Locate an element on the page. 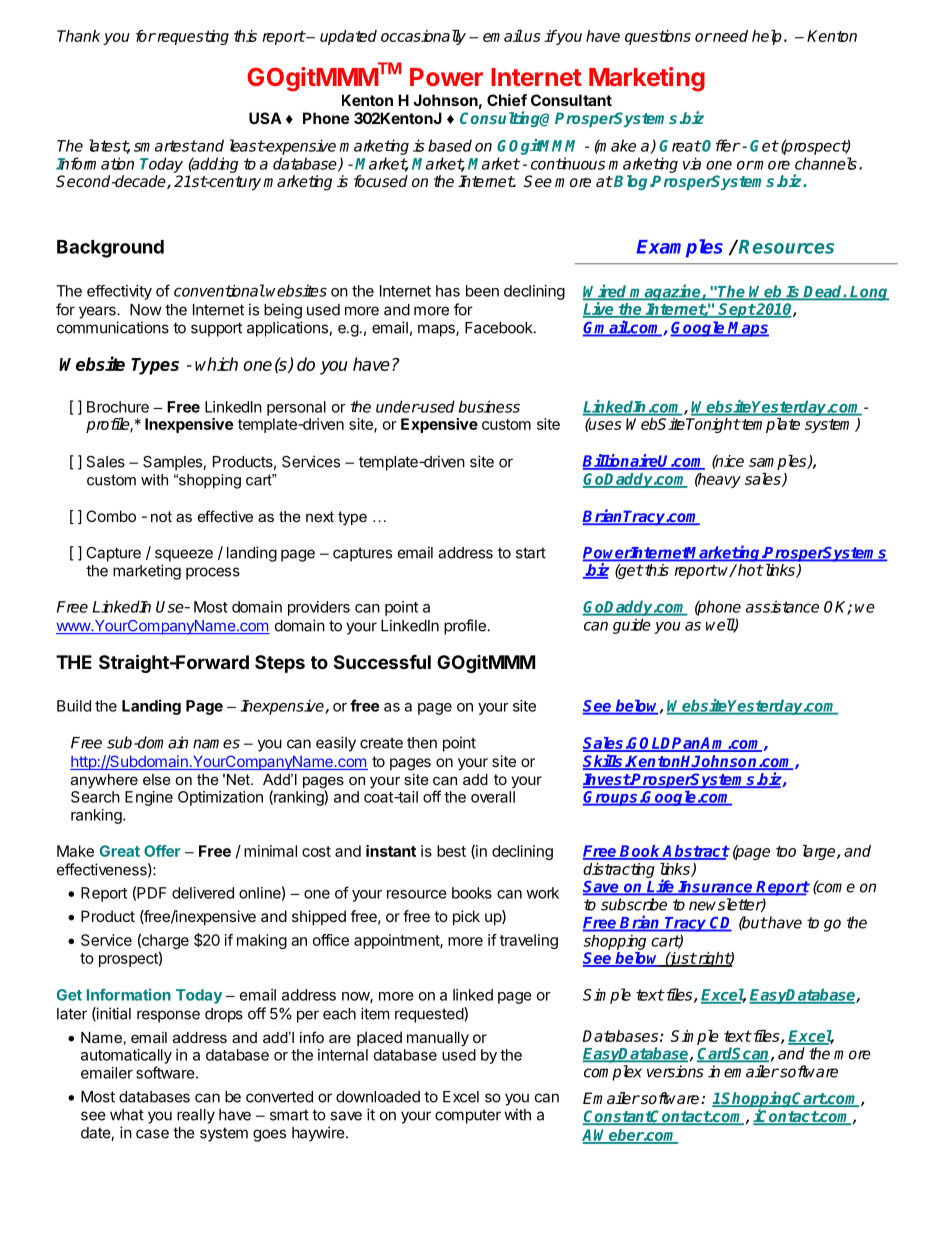 The height and width of the image is (1233, 952). then is located at coordinates (422, 743).
